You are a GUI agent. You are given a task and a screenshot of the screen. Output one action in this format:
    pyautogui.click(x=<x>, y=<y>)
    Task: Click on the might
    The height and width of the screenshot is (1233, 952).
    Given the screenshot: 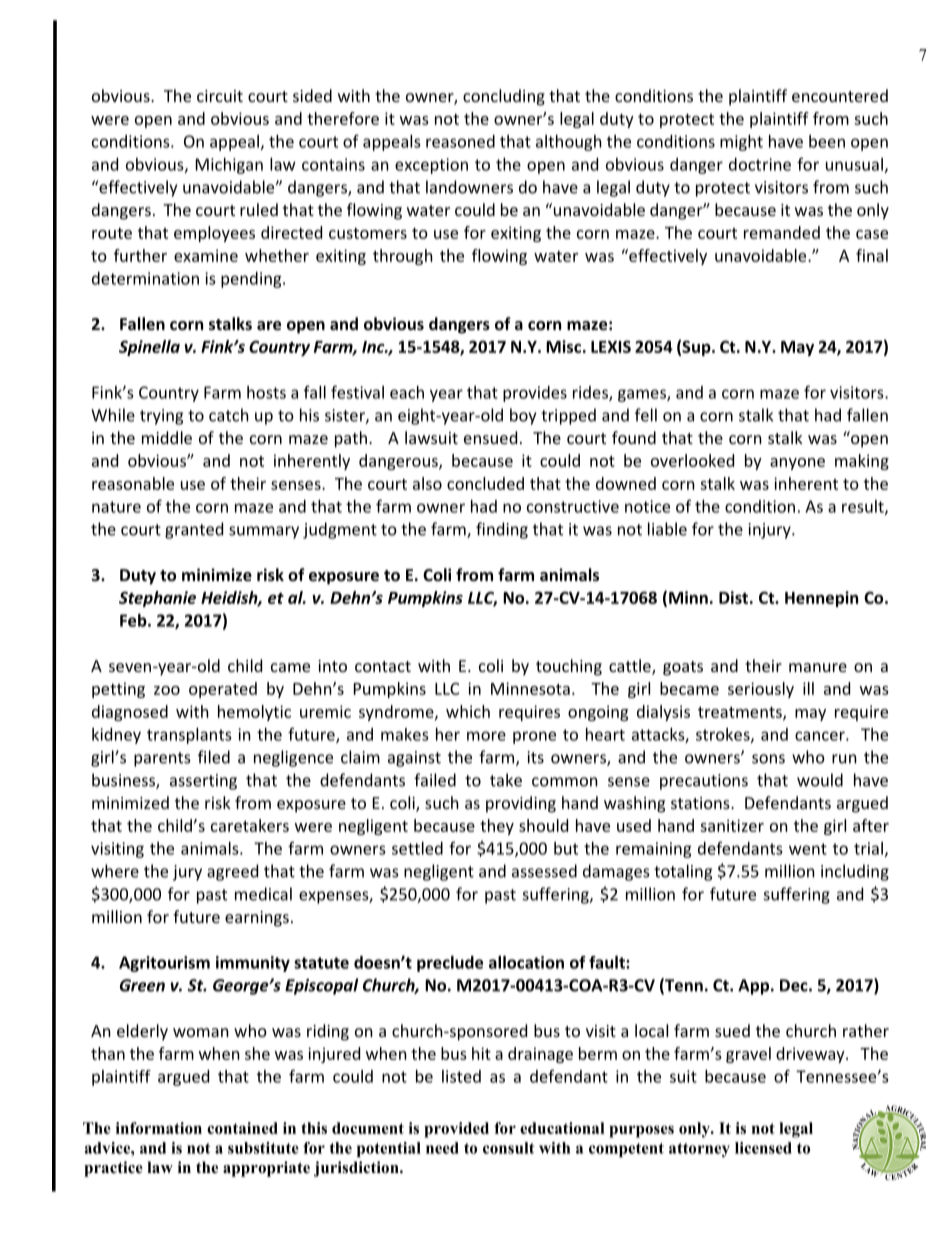 What is the action you would take?
    pyautogui.click(x=741, y=143)
